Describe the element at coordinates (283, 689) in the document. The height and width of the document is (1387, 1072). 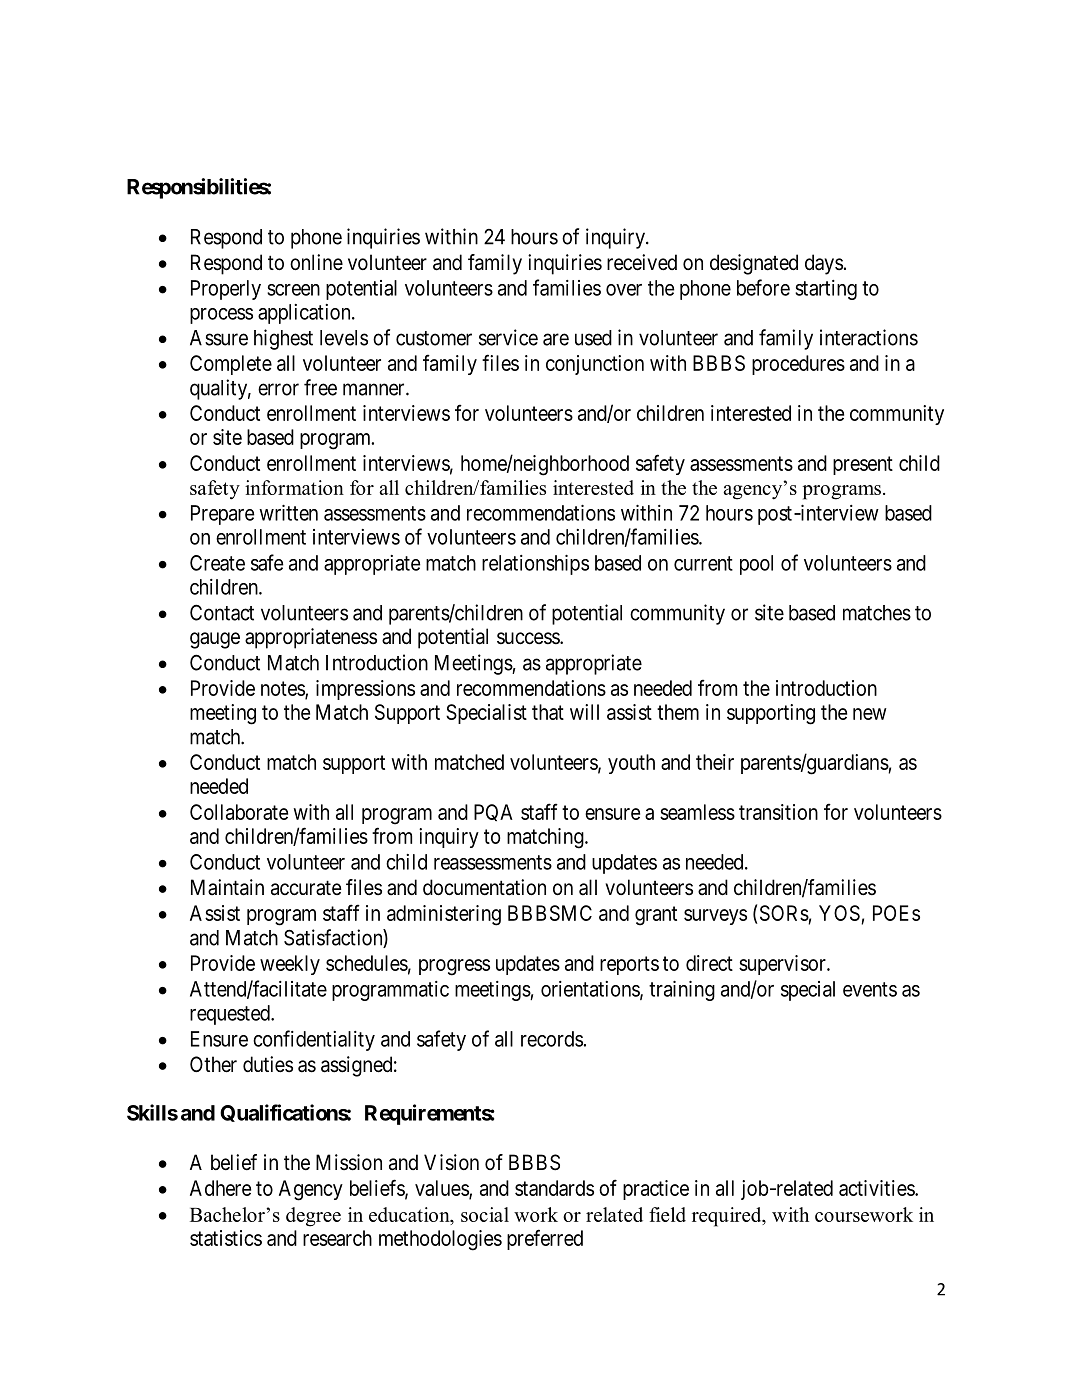
I see `notes` at that location.
